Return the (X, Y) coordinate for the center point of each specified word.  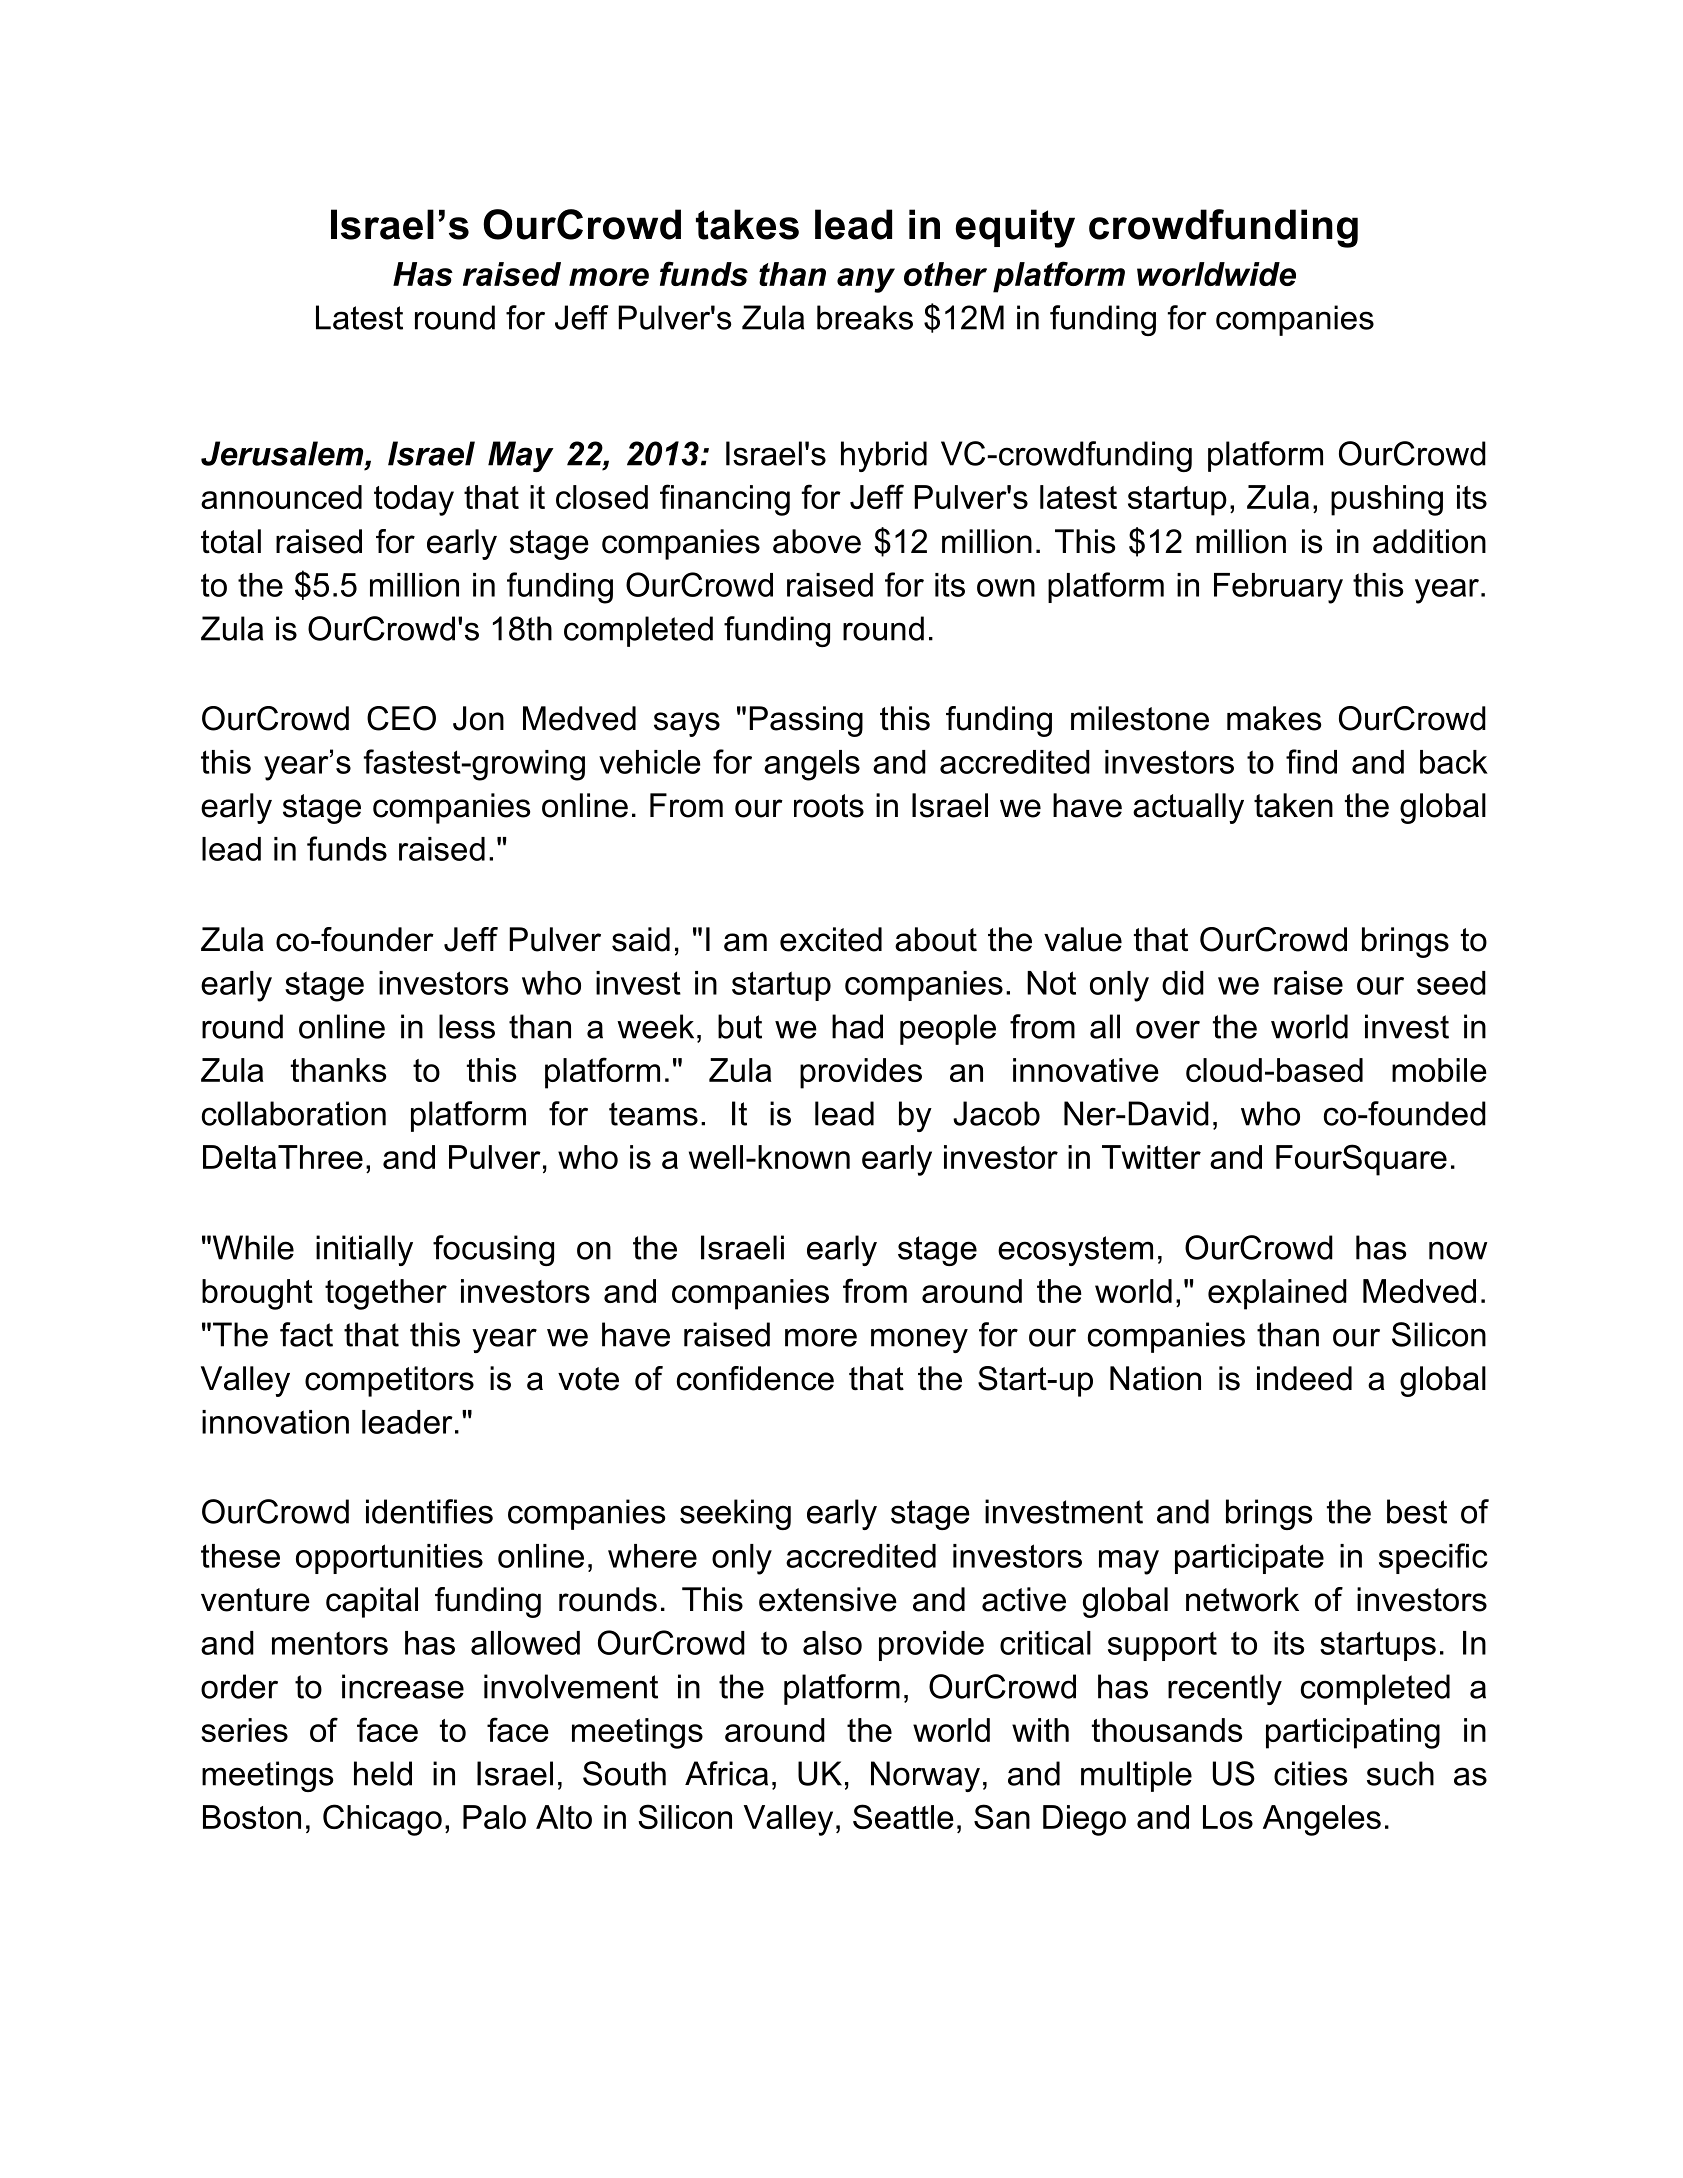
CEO (401, 718)
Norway (925, 1776)
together (386, 1294)
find (1311, 761)
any (866, 280)
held (383, 1773)
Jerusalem (283, 453)
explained (1277, 1294)
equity (1015, 228)
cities (1310, 1773)
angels (812, 765)
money (919, 1340)
